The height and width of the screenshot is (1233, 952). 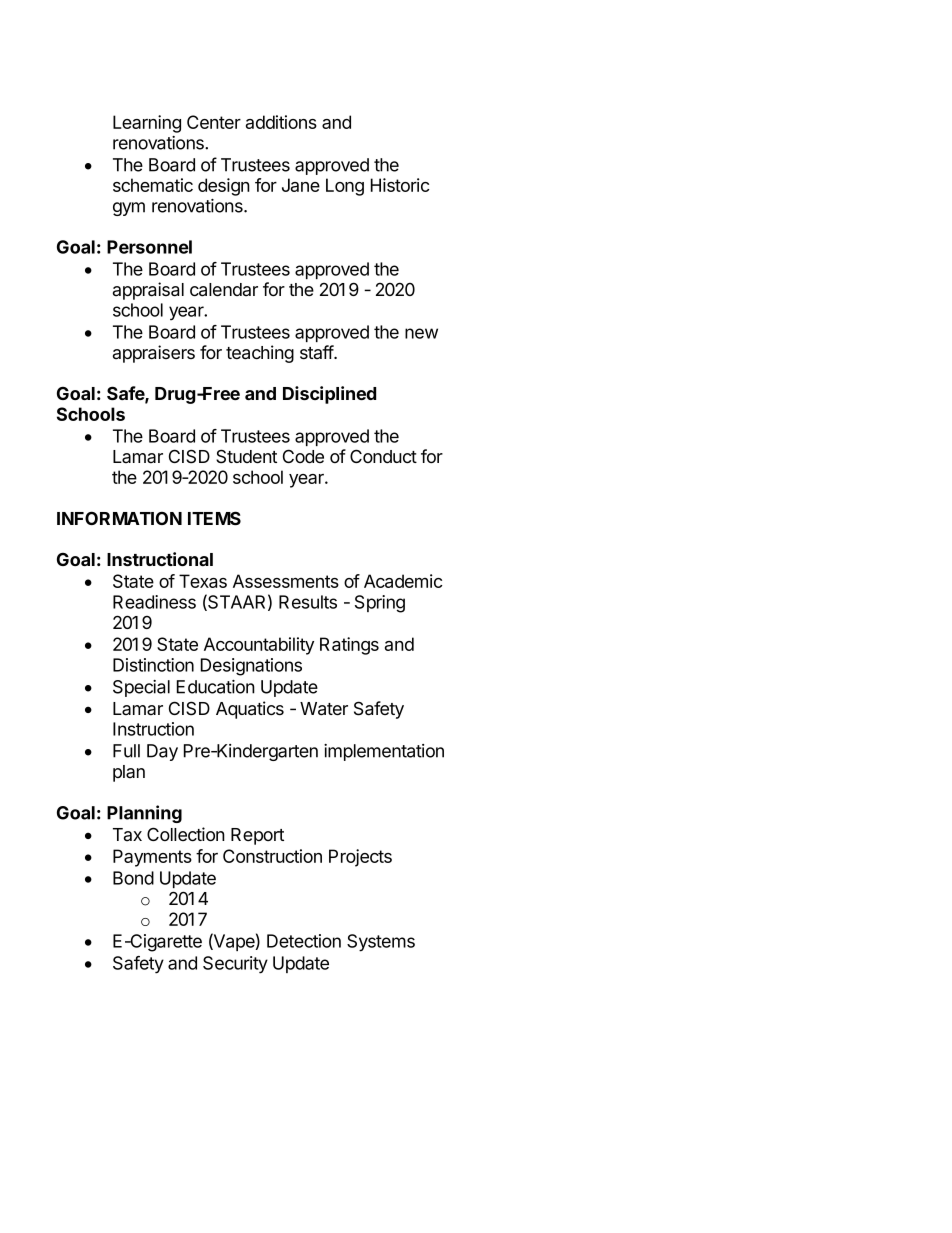 I want to click on Assessments, so click(x=286, y=581).
